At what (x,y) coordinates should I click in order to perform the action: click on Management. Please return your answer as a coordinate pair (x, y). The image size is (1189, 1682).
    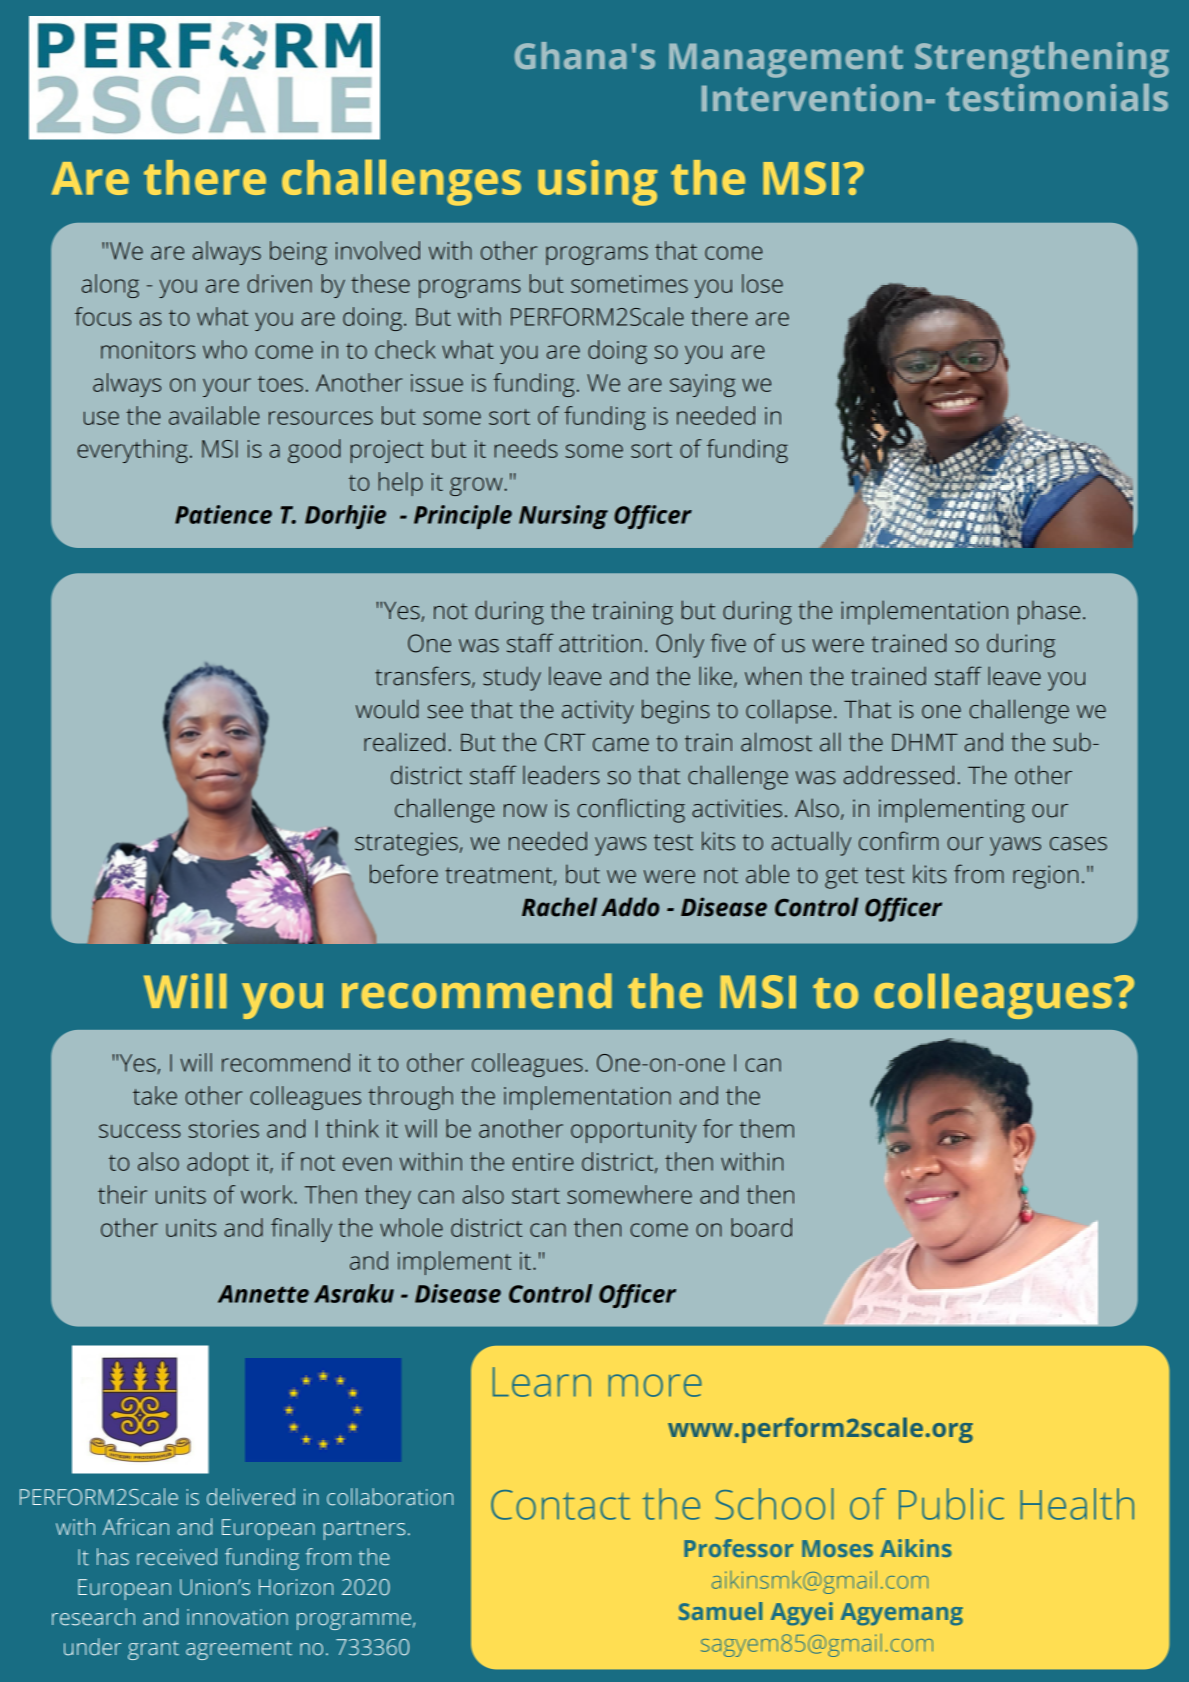
    Looking at the image, I should click on (786, 60).
